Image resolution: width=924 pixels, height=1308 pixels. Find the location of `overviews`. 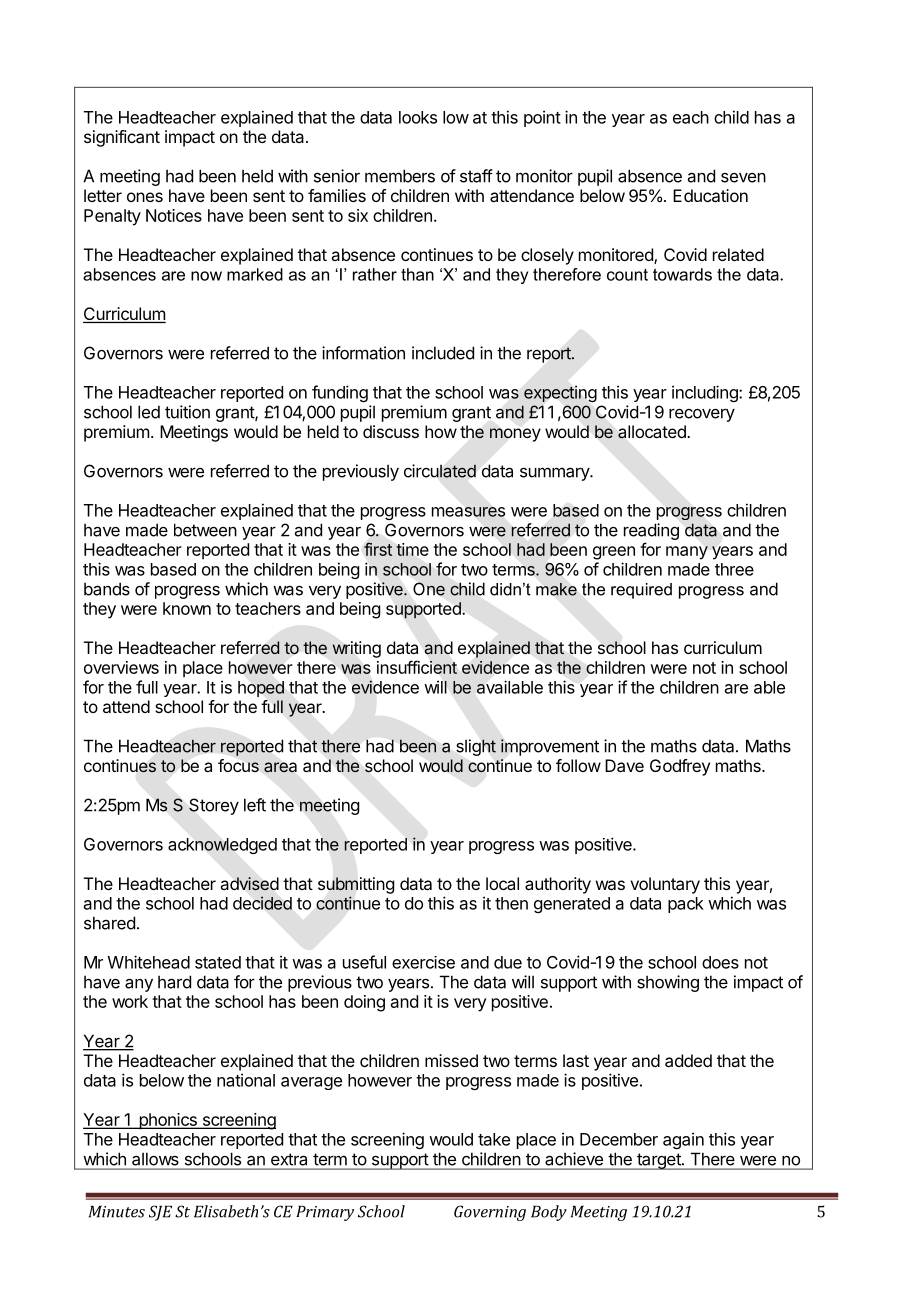

overviews is located at coordinates (121, 667).
